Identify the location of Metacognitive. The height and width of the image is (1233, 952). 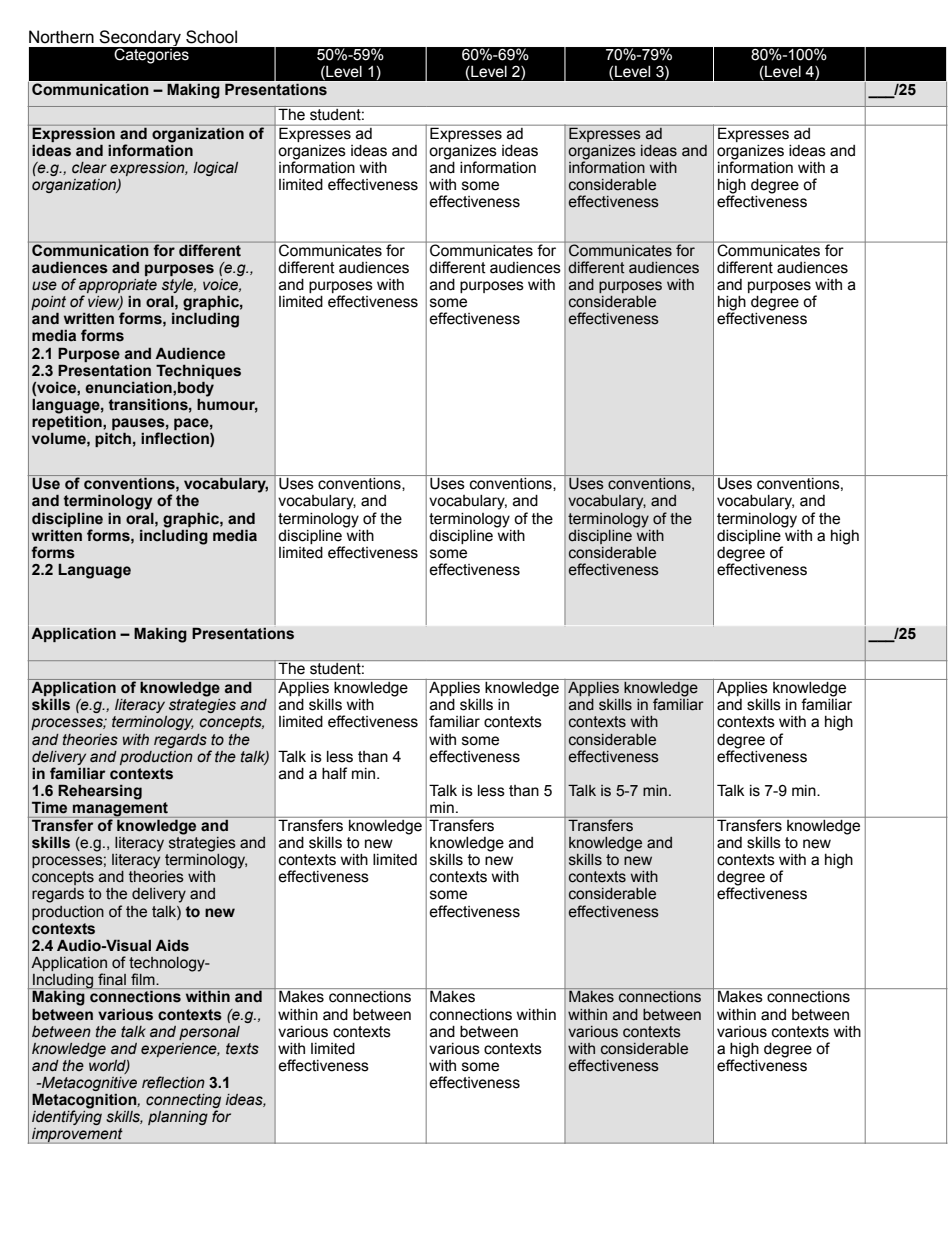
(88, 1085).
